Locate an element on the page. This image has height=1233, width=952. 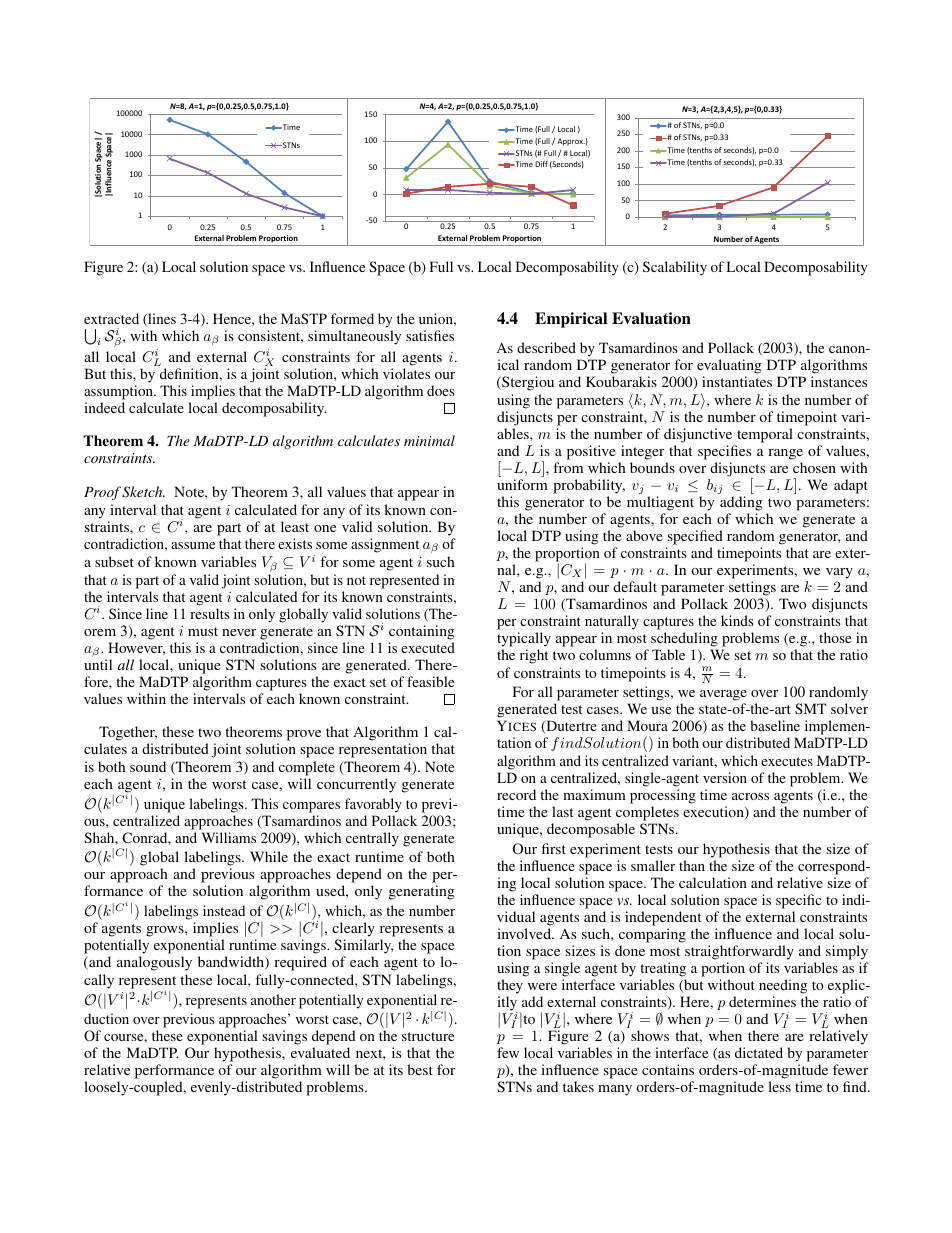
dictated is located at coordinates (759, 1052).
